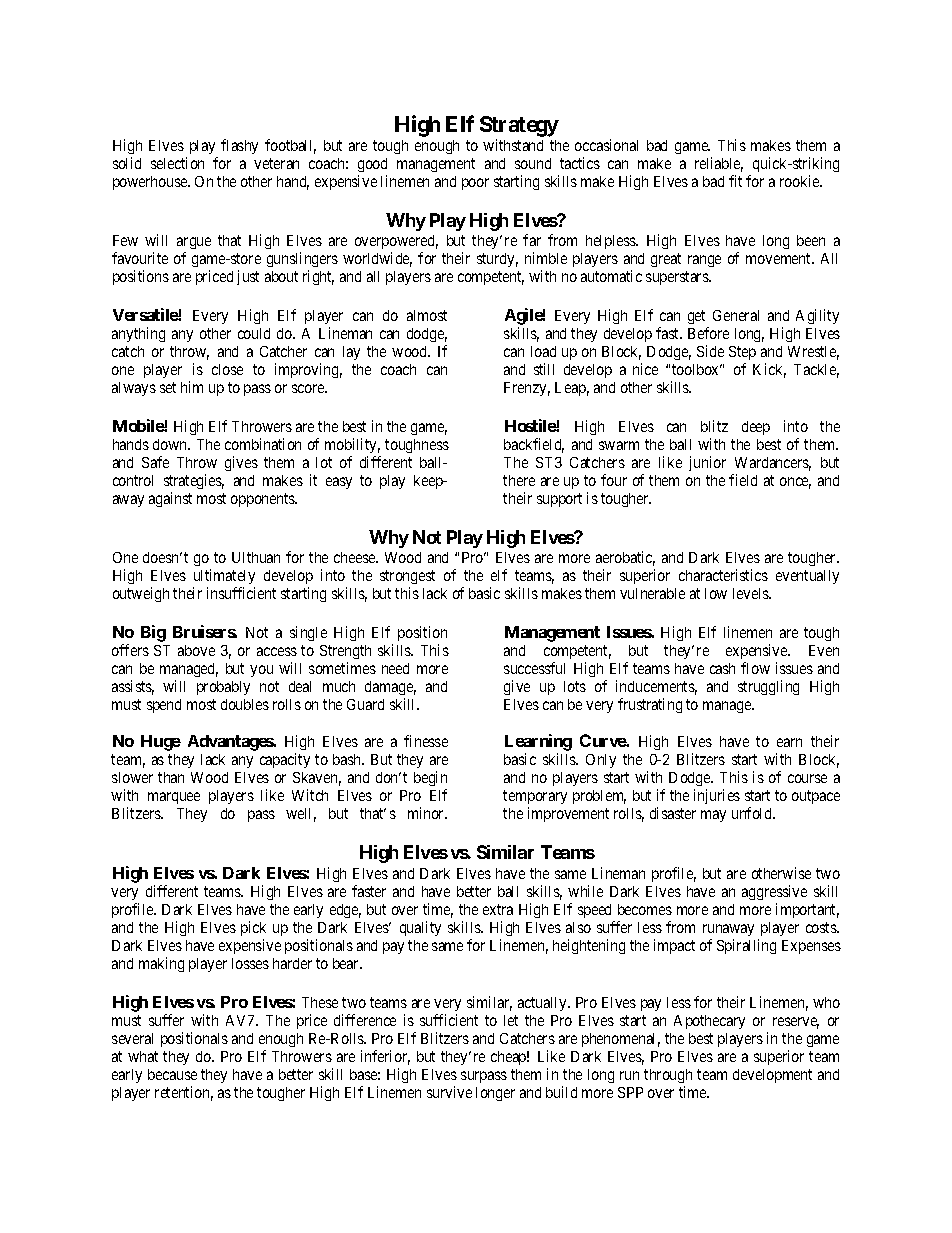  What do you see at coordinates (171, 777) in the screenshot?
I see `than` at bounding box center [171, 777].
